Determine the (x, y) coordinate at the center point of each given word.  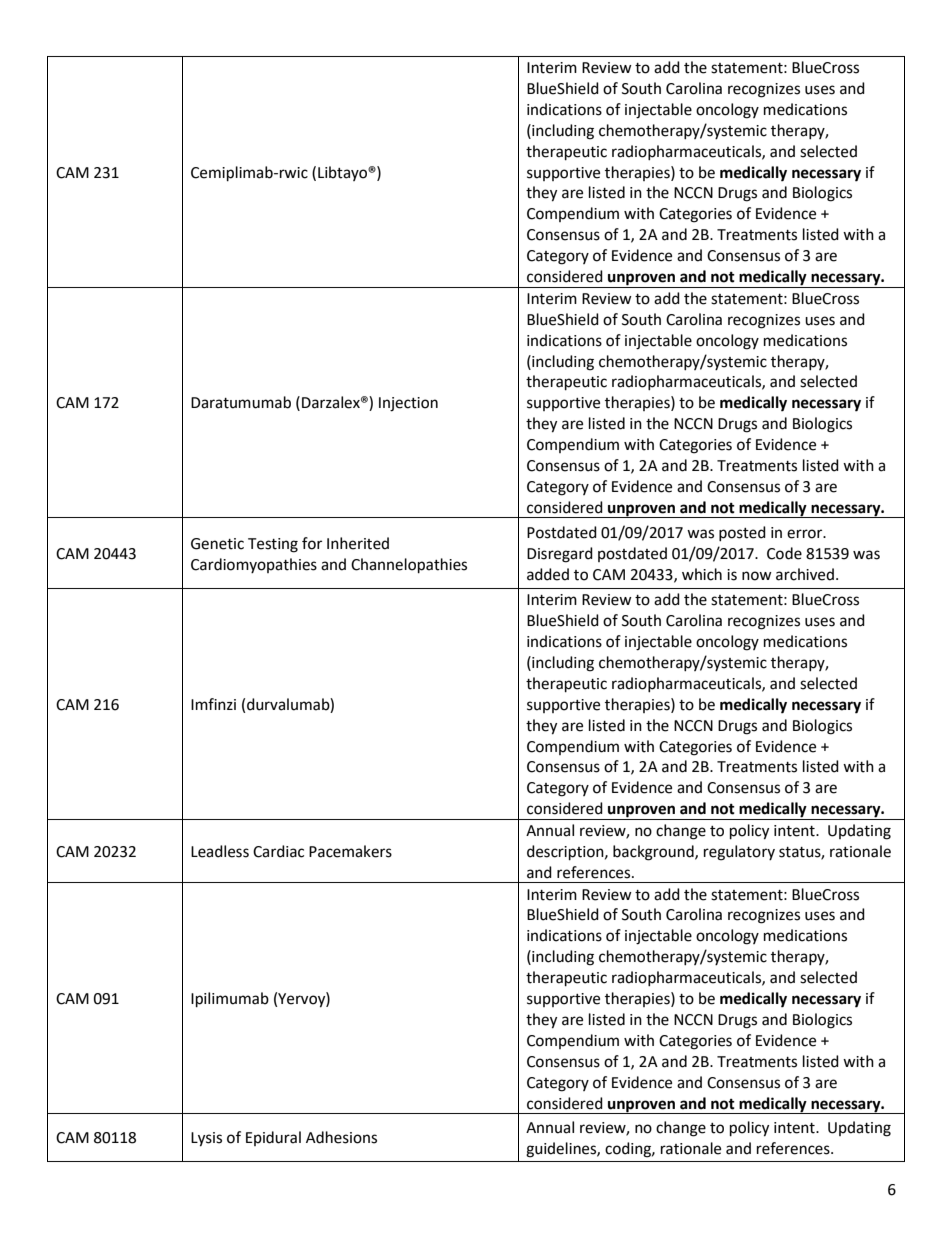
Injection (408, 404)
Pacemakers (350, 851)
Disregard (560, 555)
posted (742, 533)
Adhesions (341, 1137)
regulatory (739, 853)
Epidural (273, 1138)
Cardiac (278, 851)
